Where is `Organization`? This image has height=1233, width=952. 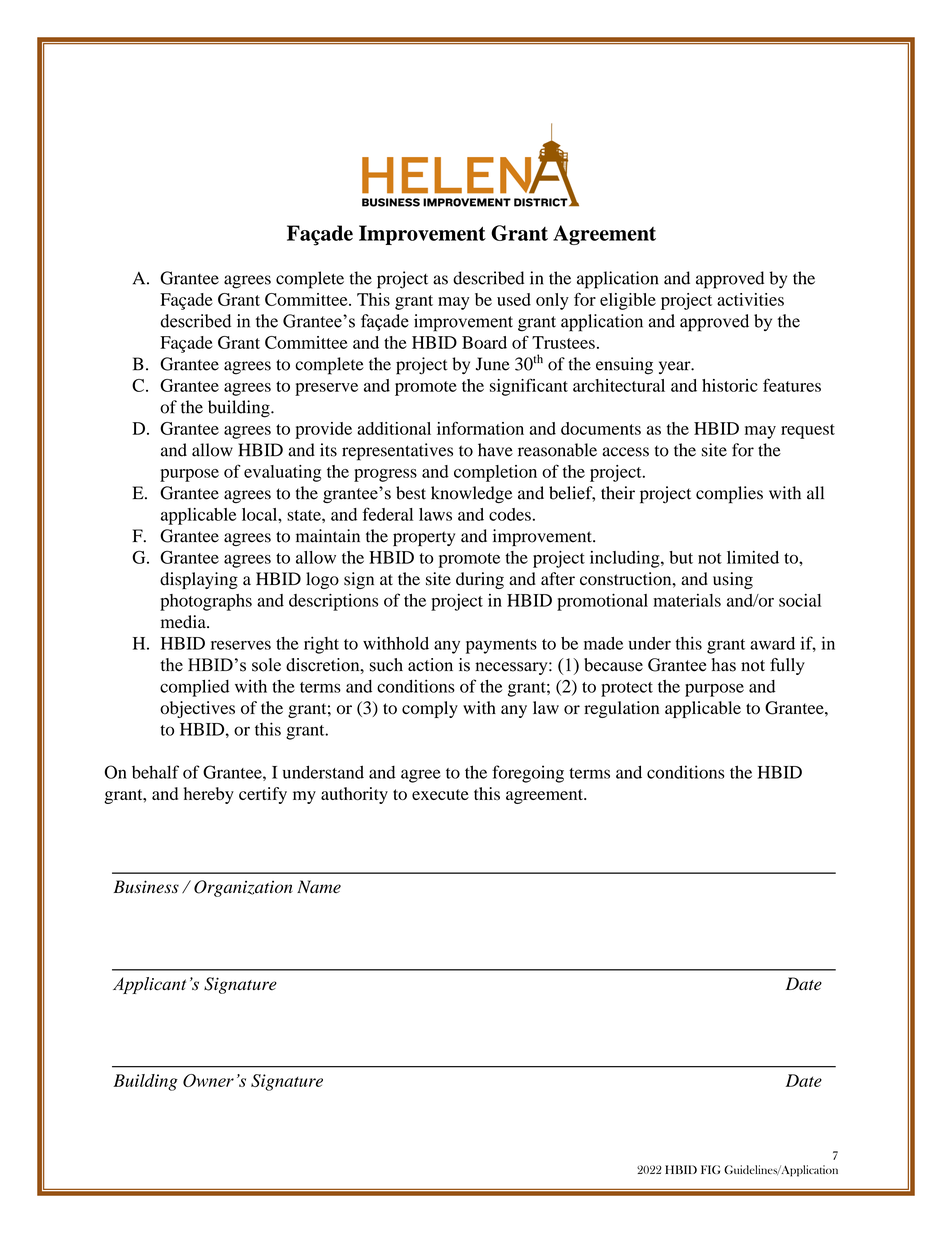
Organization is located at coordinates (243, 888).
